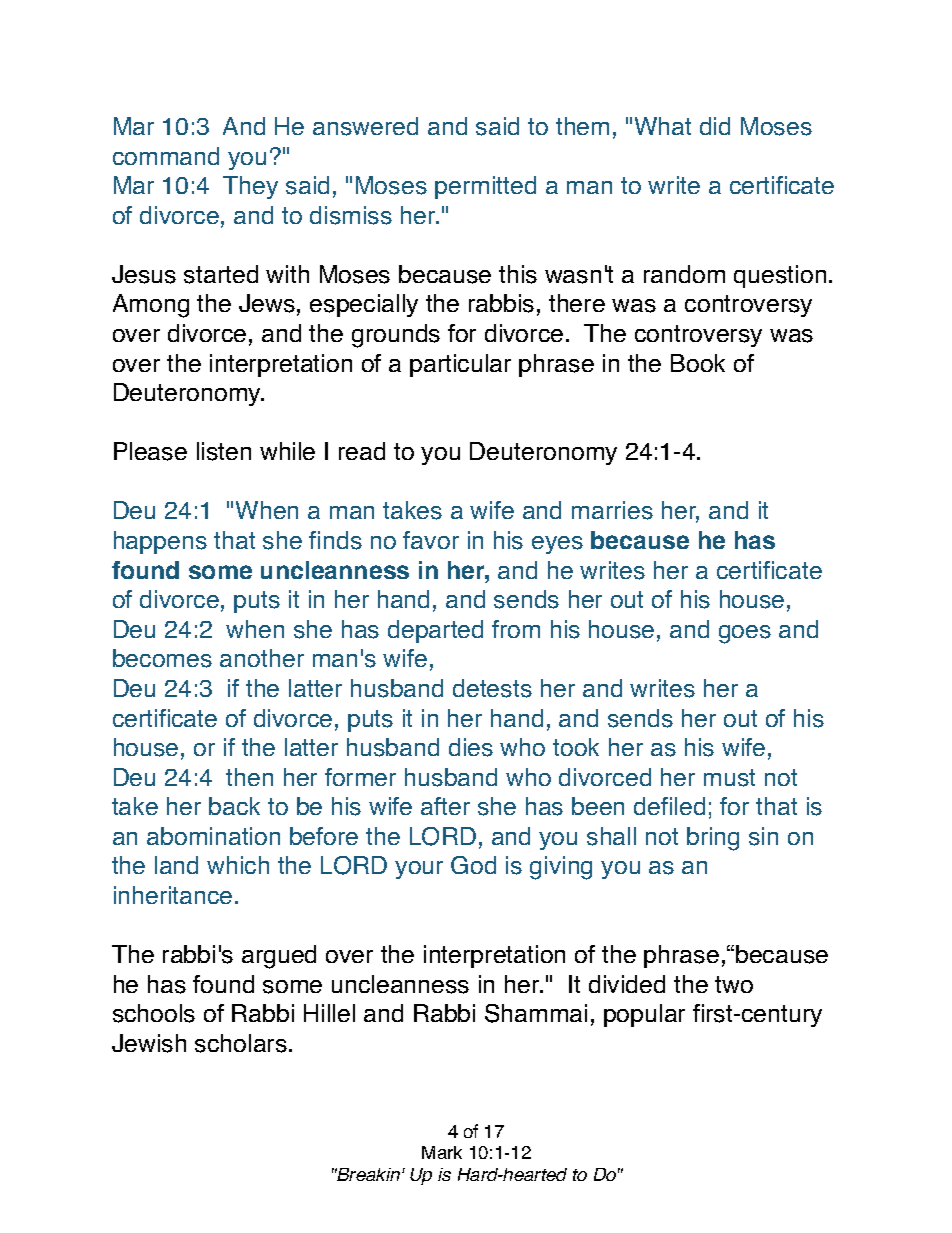 Image resolution: width=952 pixels, height=1233 pixels. Describe the element at coordinates (715, 126) in the image. I see `did` at that location.
